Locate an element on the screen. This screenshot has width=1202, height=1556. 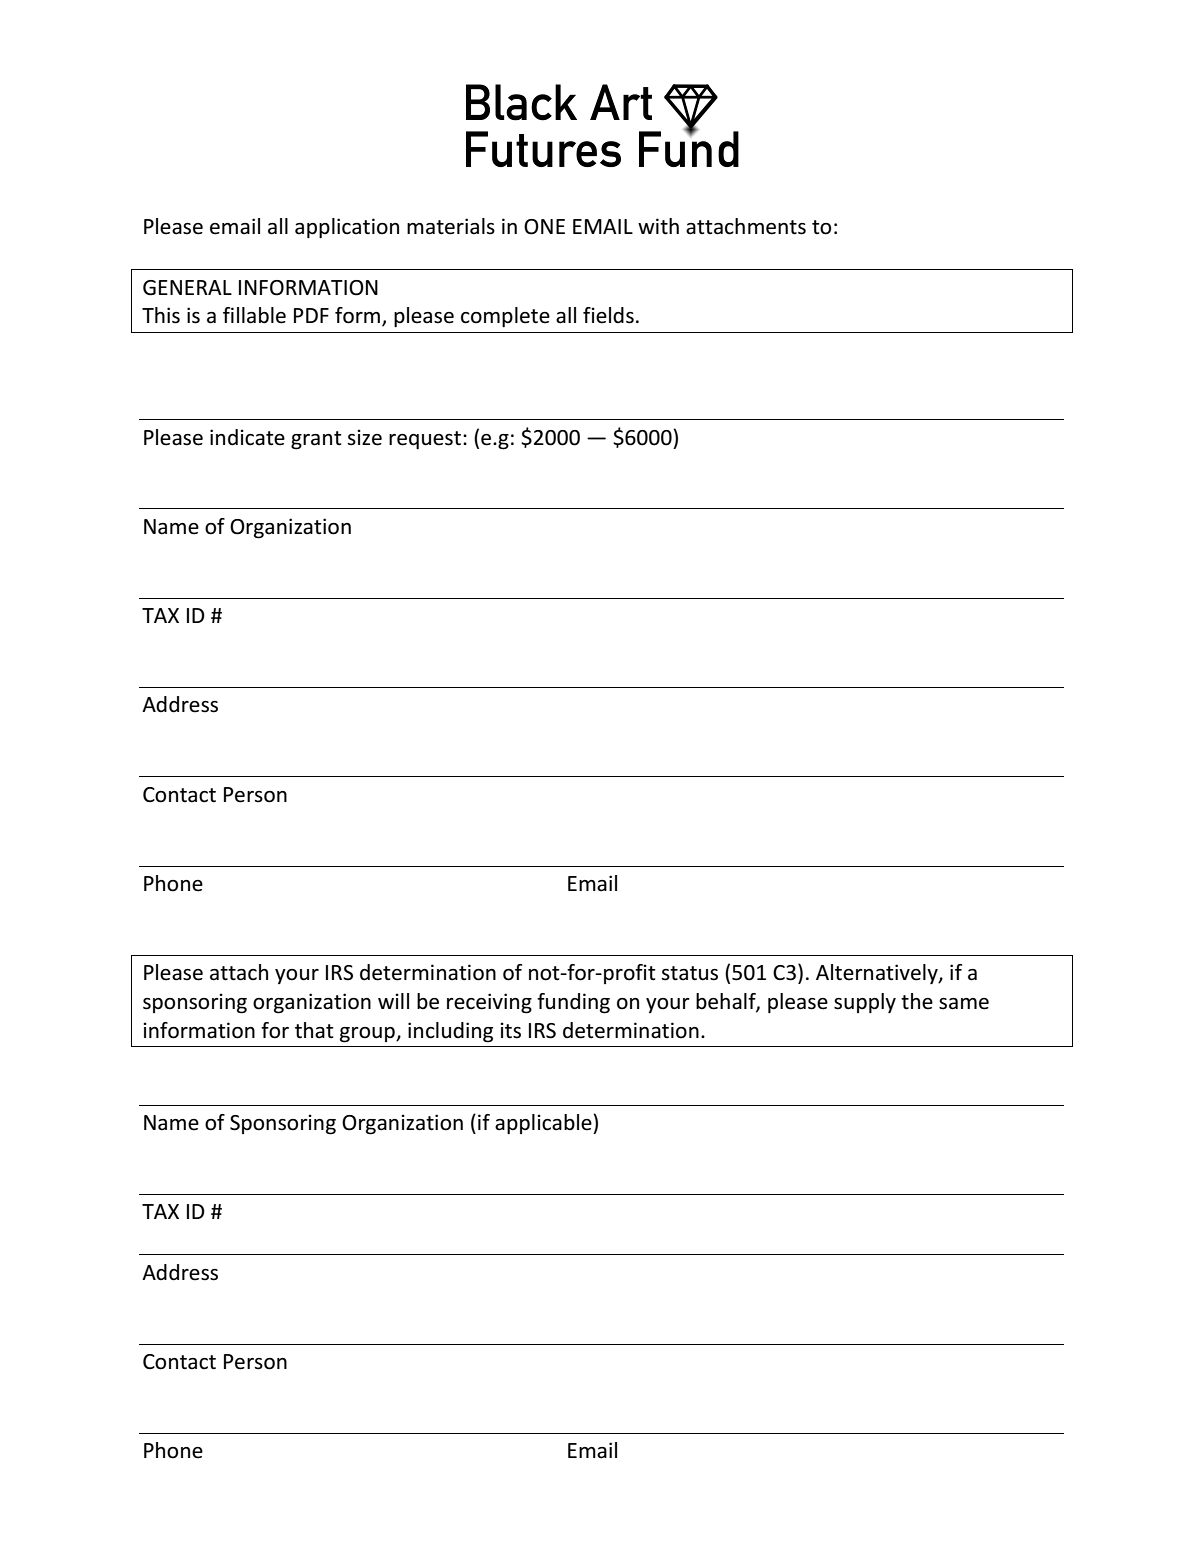
indicate is located at coordinates (247, 437).
